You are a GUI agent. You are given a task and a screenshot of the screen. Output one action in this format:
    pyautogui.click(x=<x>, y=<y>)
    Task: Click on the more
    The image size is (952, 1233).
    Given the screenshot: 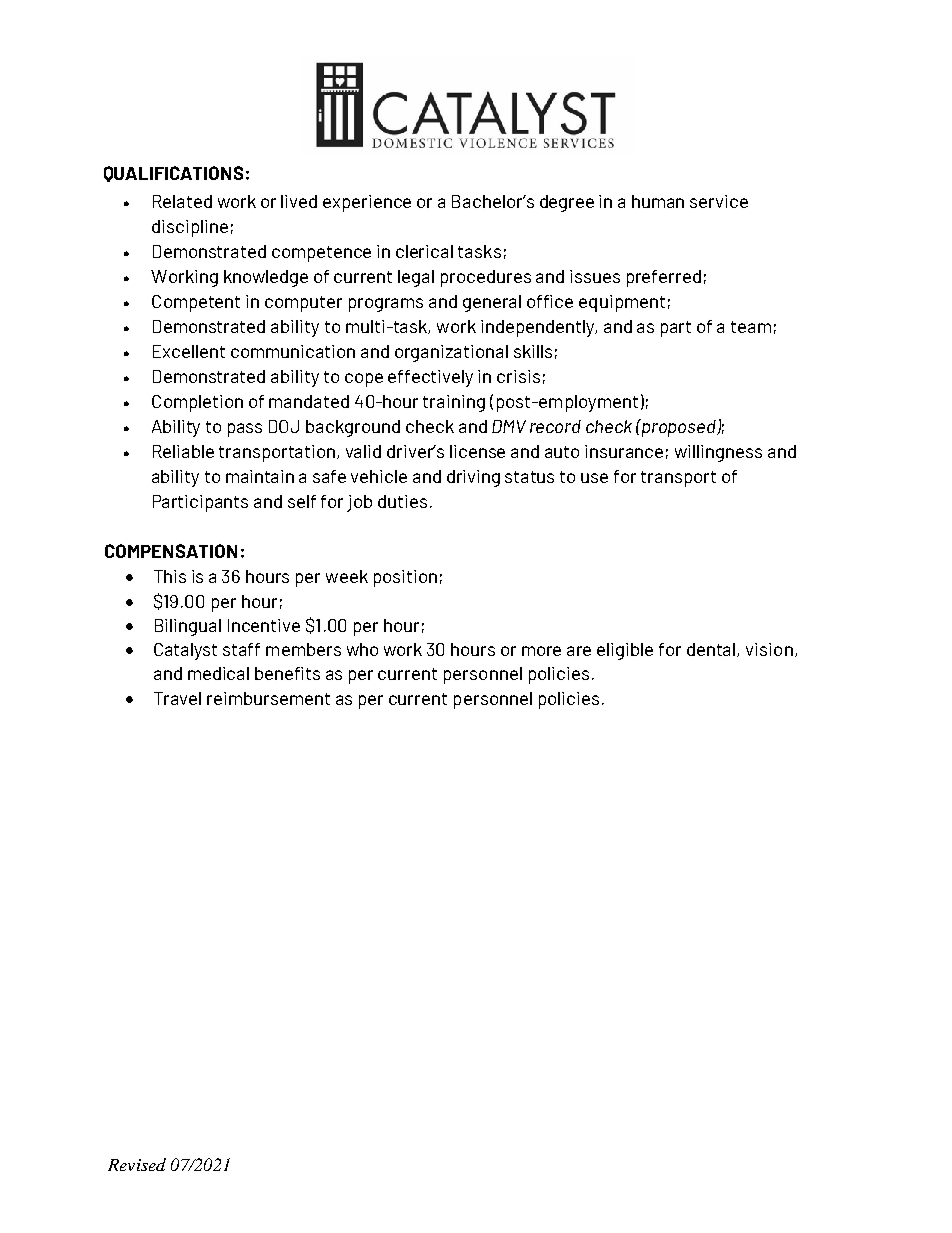 What is the action you would take?
    pyautogui.click(x=541, y=651)
